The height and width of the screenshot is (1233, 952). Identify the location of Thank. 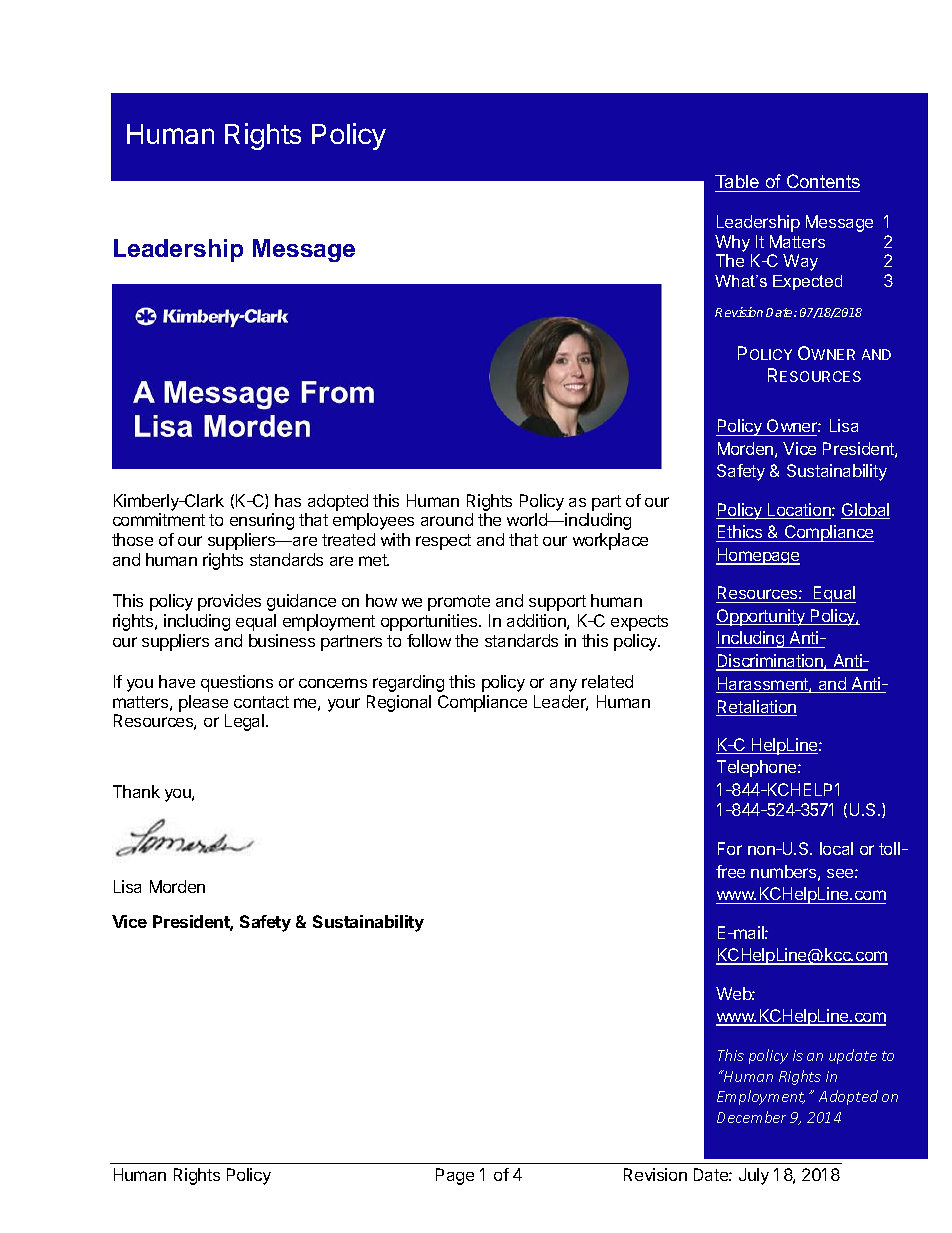
(136, 791).
